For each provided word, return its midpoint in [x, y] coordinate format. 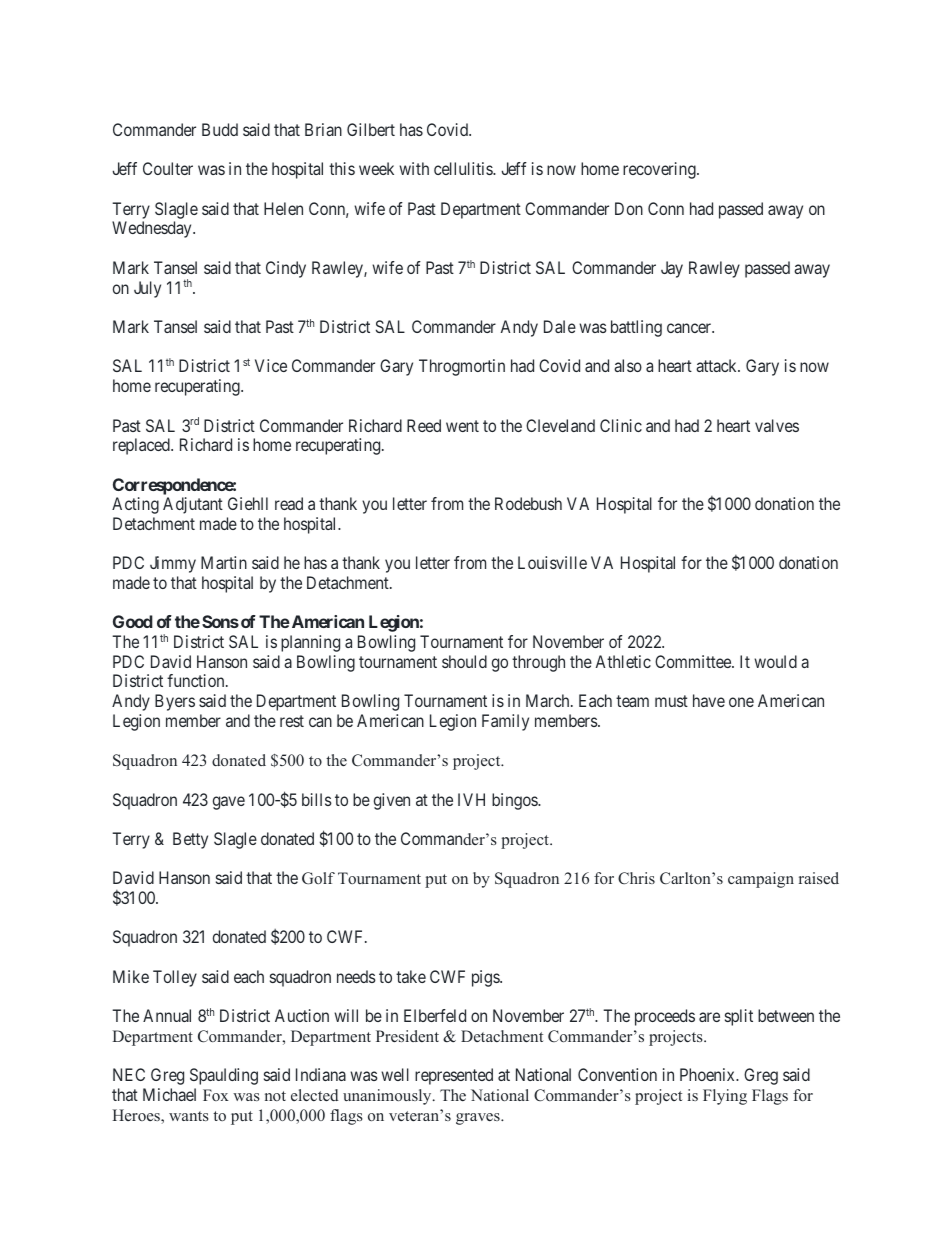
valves [777, 425]
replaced [142, 446]
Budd [220, 129]
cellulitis [464, 168]
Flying [725, 1097]
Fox [216, 1095]
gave [229, 803]
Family [505, 722]
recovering [660, 170]
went [462, 426]
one [741, 702]
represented [454, 1076]
